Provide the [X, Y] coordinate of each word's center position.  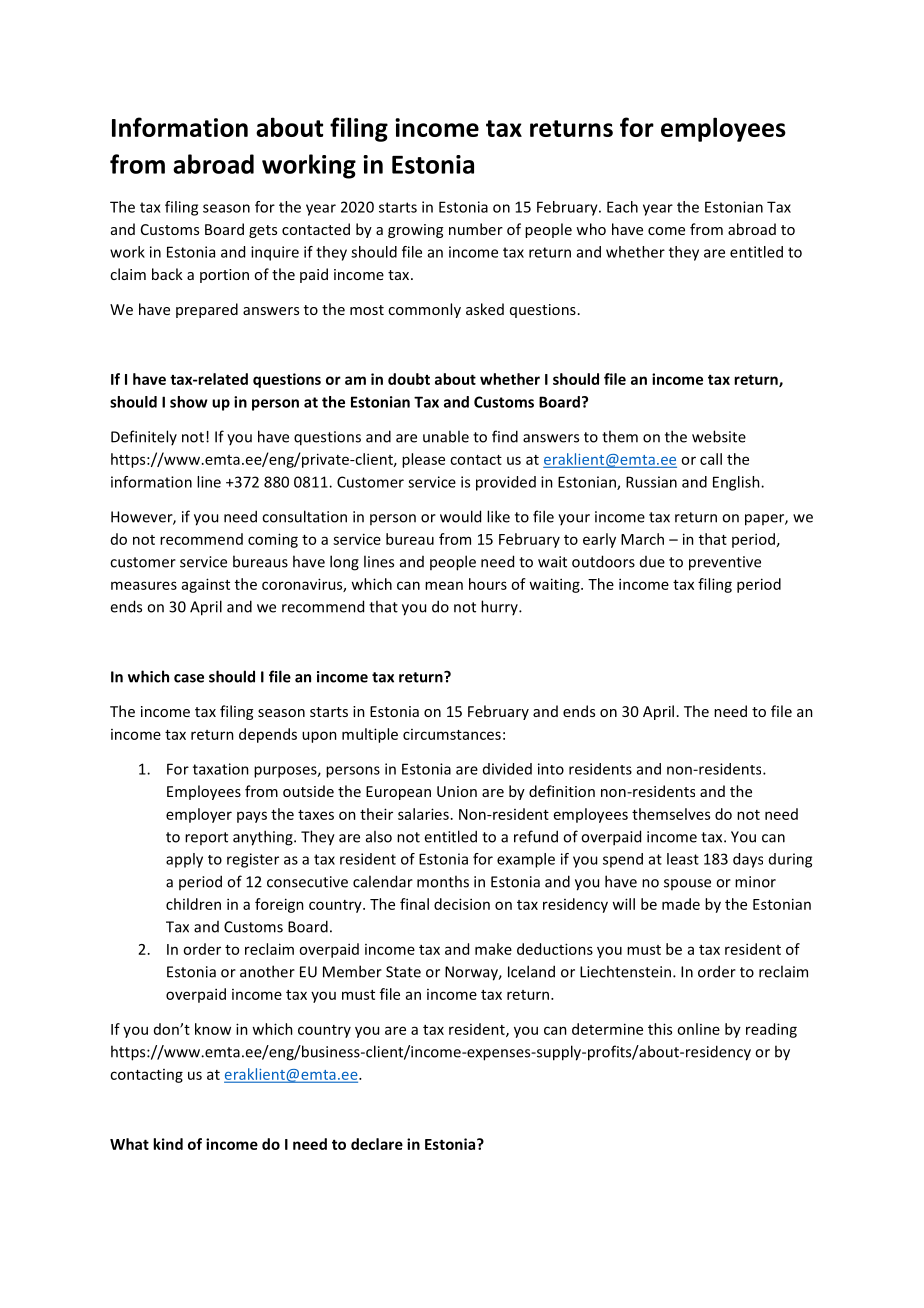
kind [168, 1144]
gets [263, 231]
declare [377, 1144]
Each [622, 207]
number [476, 229]
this [660, 1029]
